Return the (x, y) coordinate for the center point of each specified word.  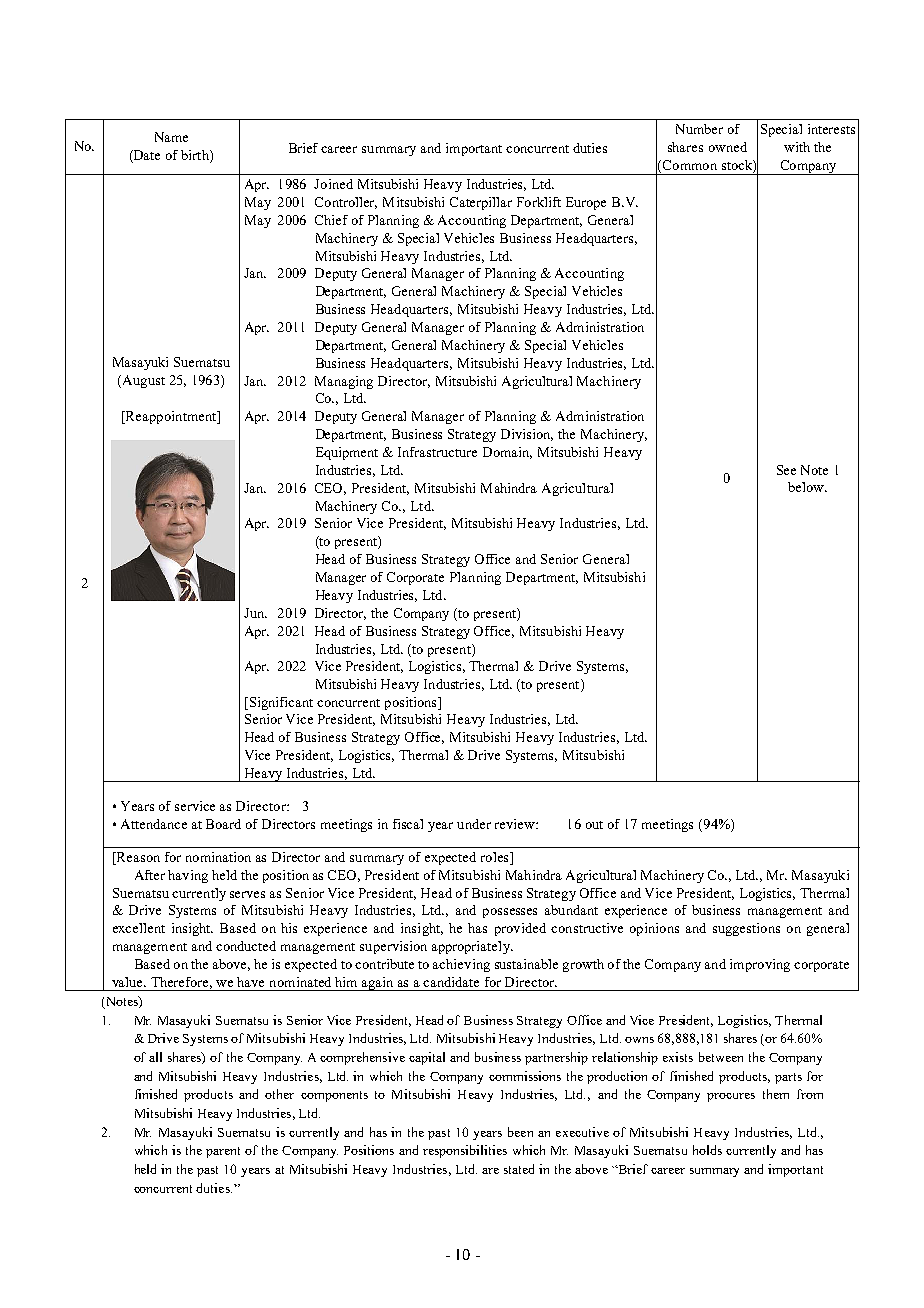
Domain (507, 453)
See (786, 470)
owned (728, 147)
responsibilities (465, 1151)
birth (196, 155)
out (594, 825)
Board (223, 824)
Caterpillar (481, 203)
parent (223, 1152)
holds (707, 1150)
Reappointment (171, 417)
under (474, 824)
